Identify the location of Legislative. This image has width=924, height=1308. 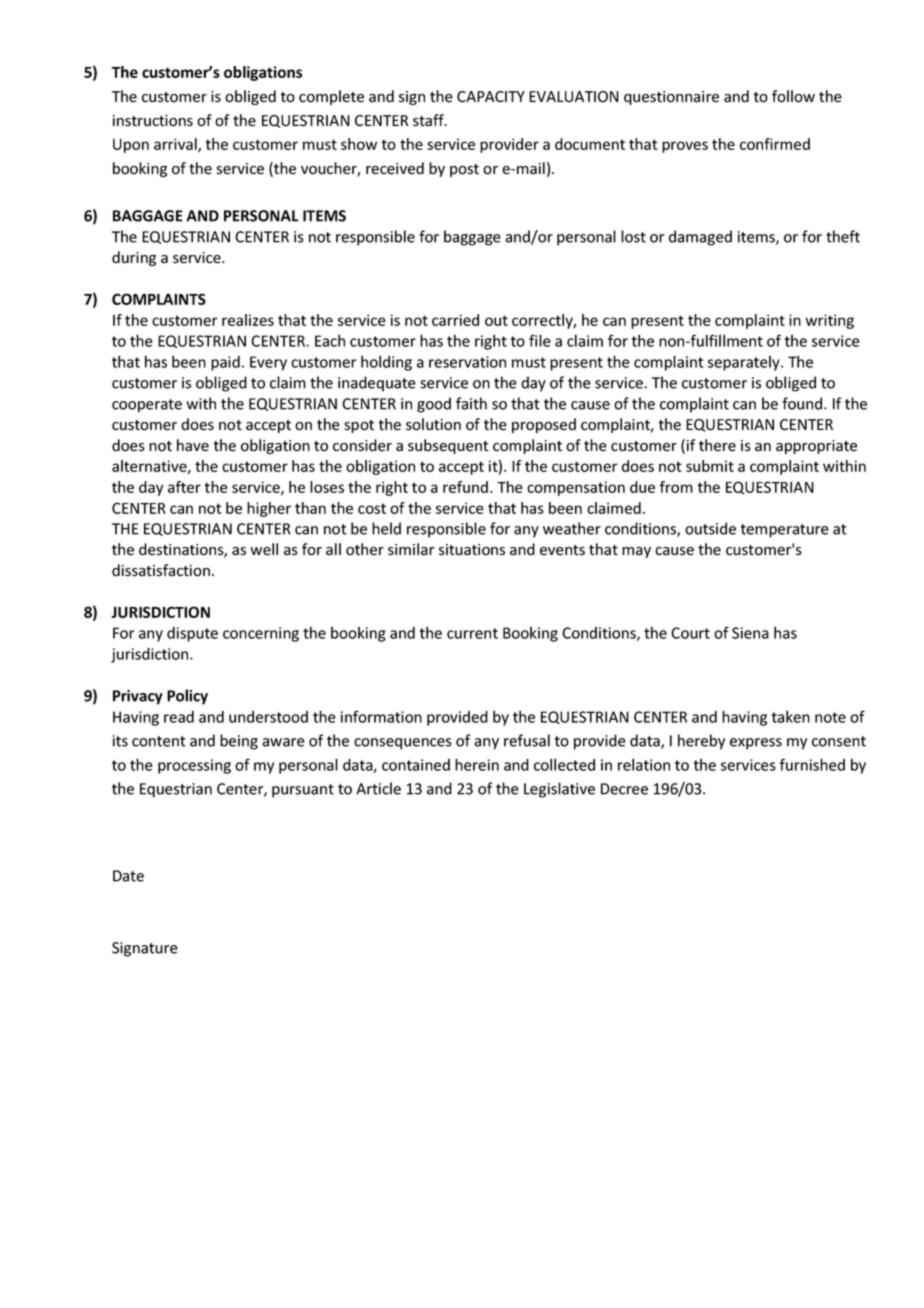
(559, 790).
